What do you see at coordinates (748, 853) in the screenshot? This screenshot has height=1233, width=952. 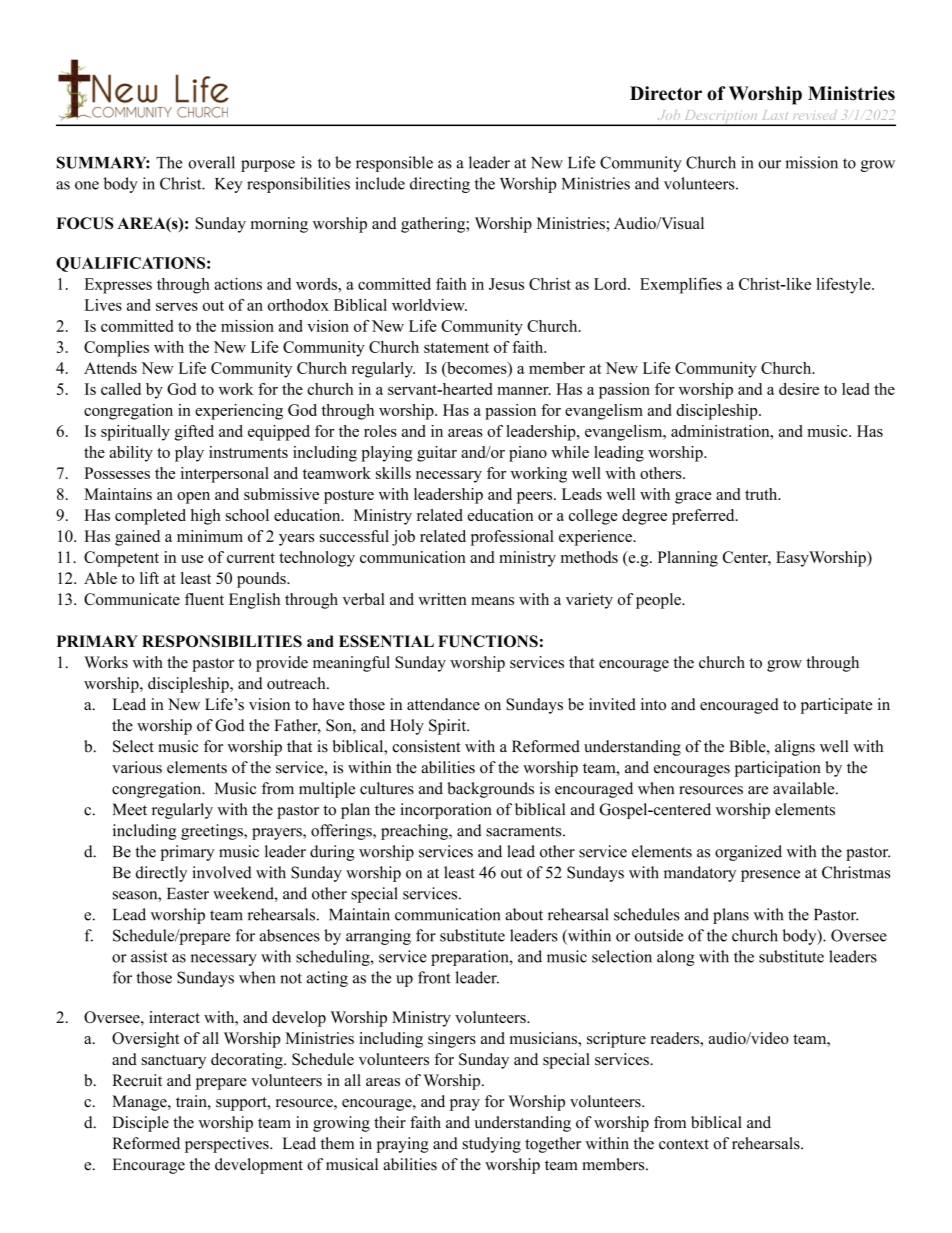 I see `organized` at bounding box center [748, 853].
